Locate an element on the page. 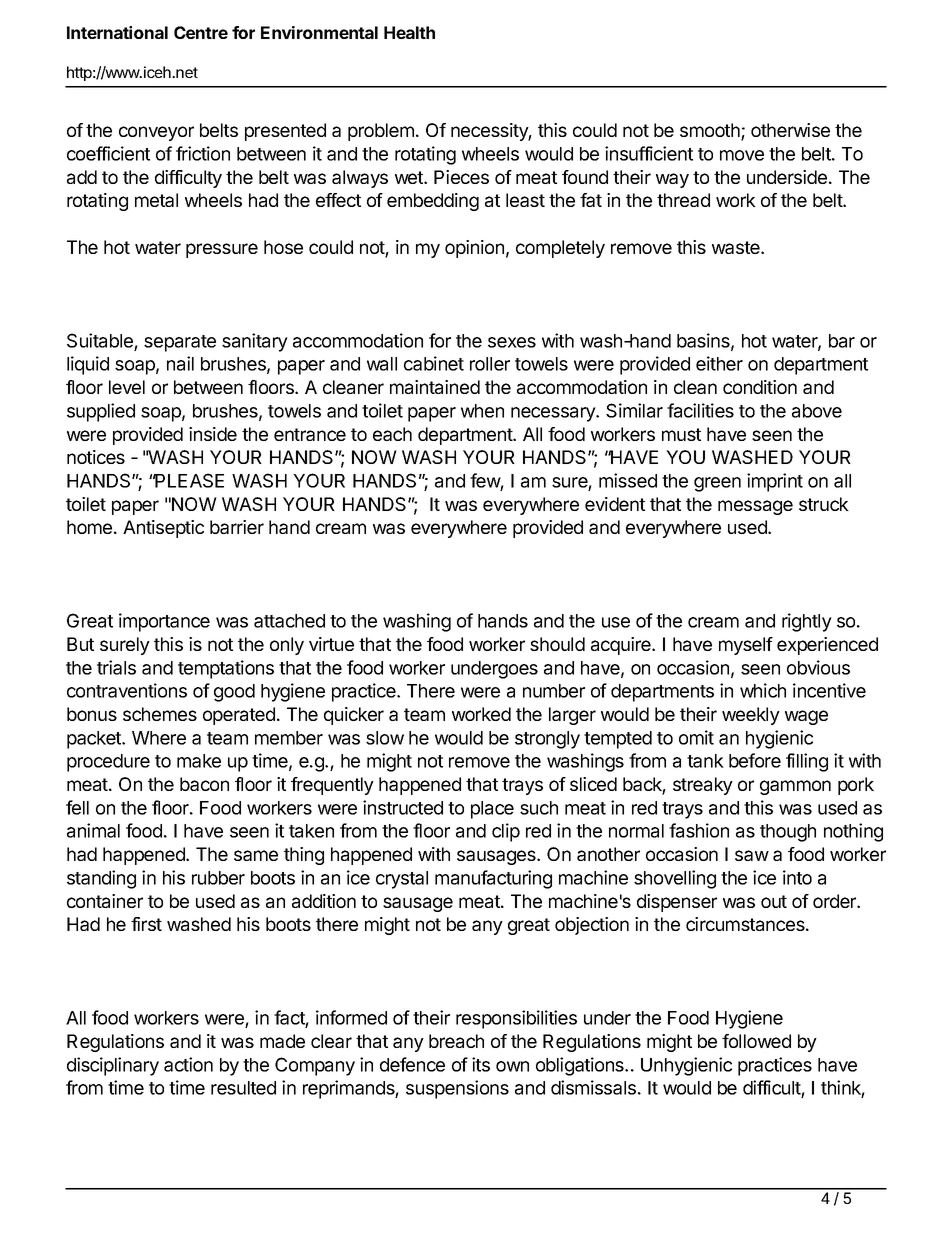 The width and height of the page is (952, 1233). action is located at coordinates (188, 1064).
